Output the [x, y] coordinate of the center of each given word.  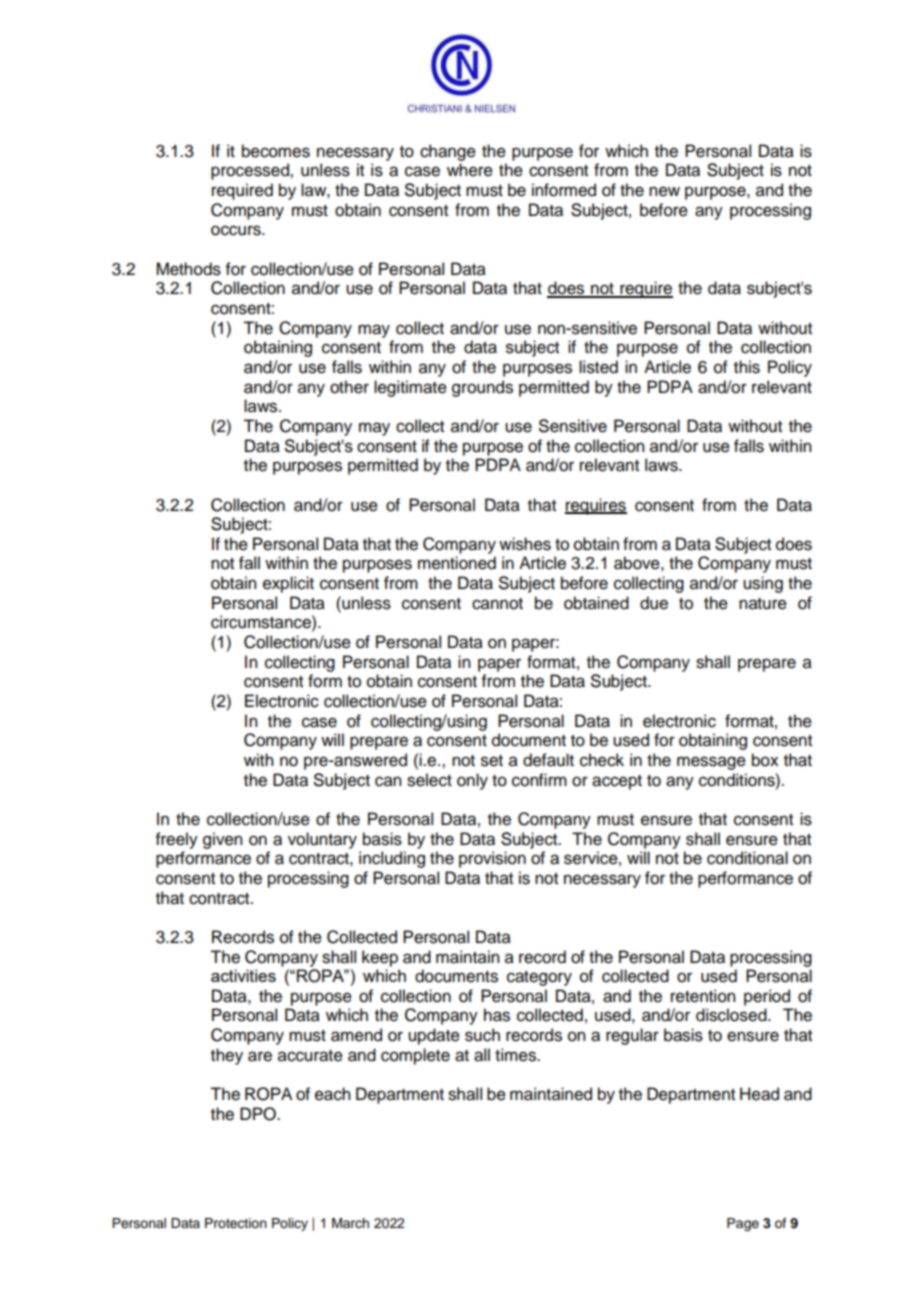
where [470, 170]
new [664, 191]
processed [251, 171]
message [711, 763]
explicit [288, 584]
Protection [236, 1223]
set [492, 761]
